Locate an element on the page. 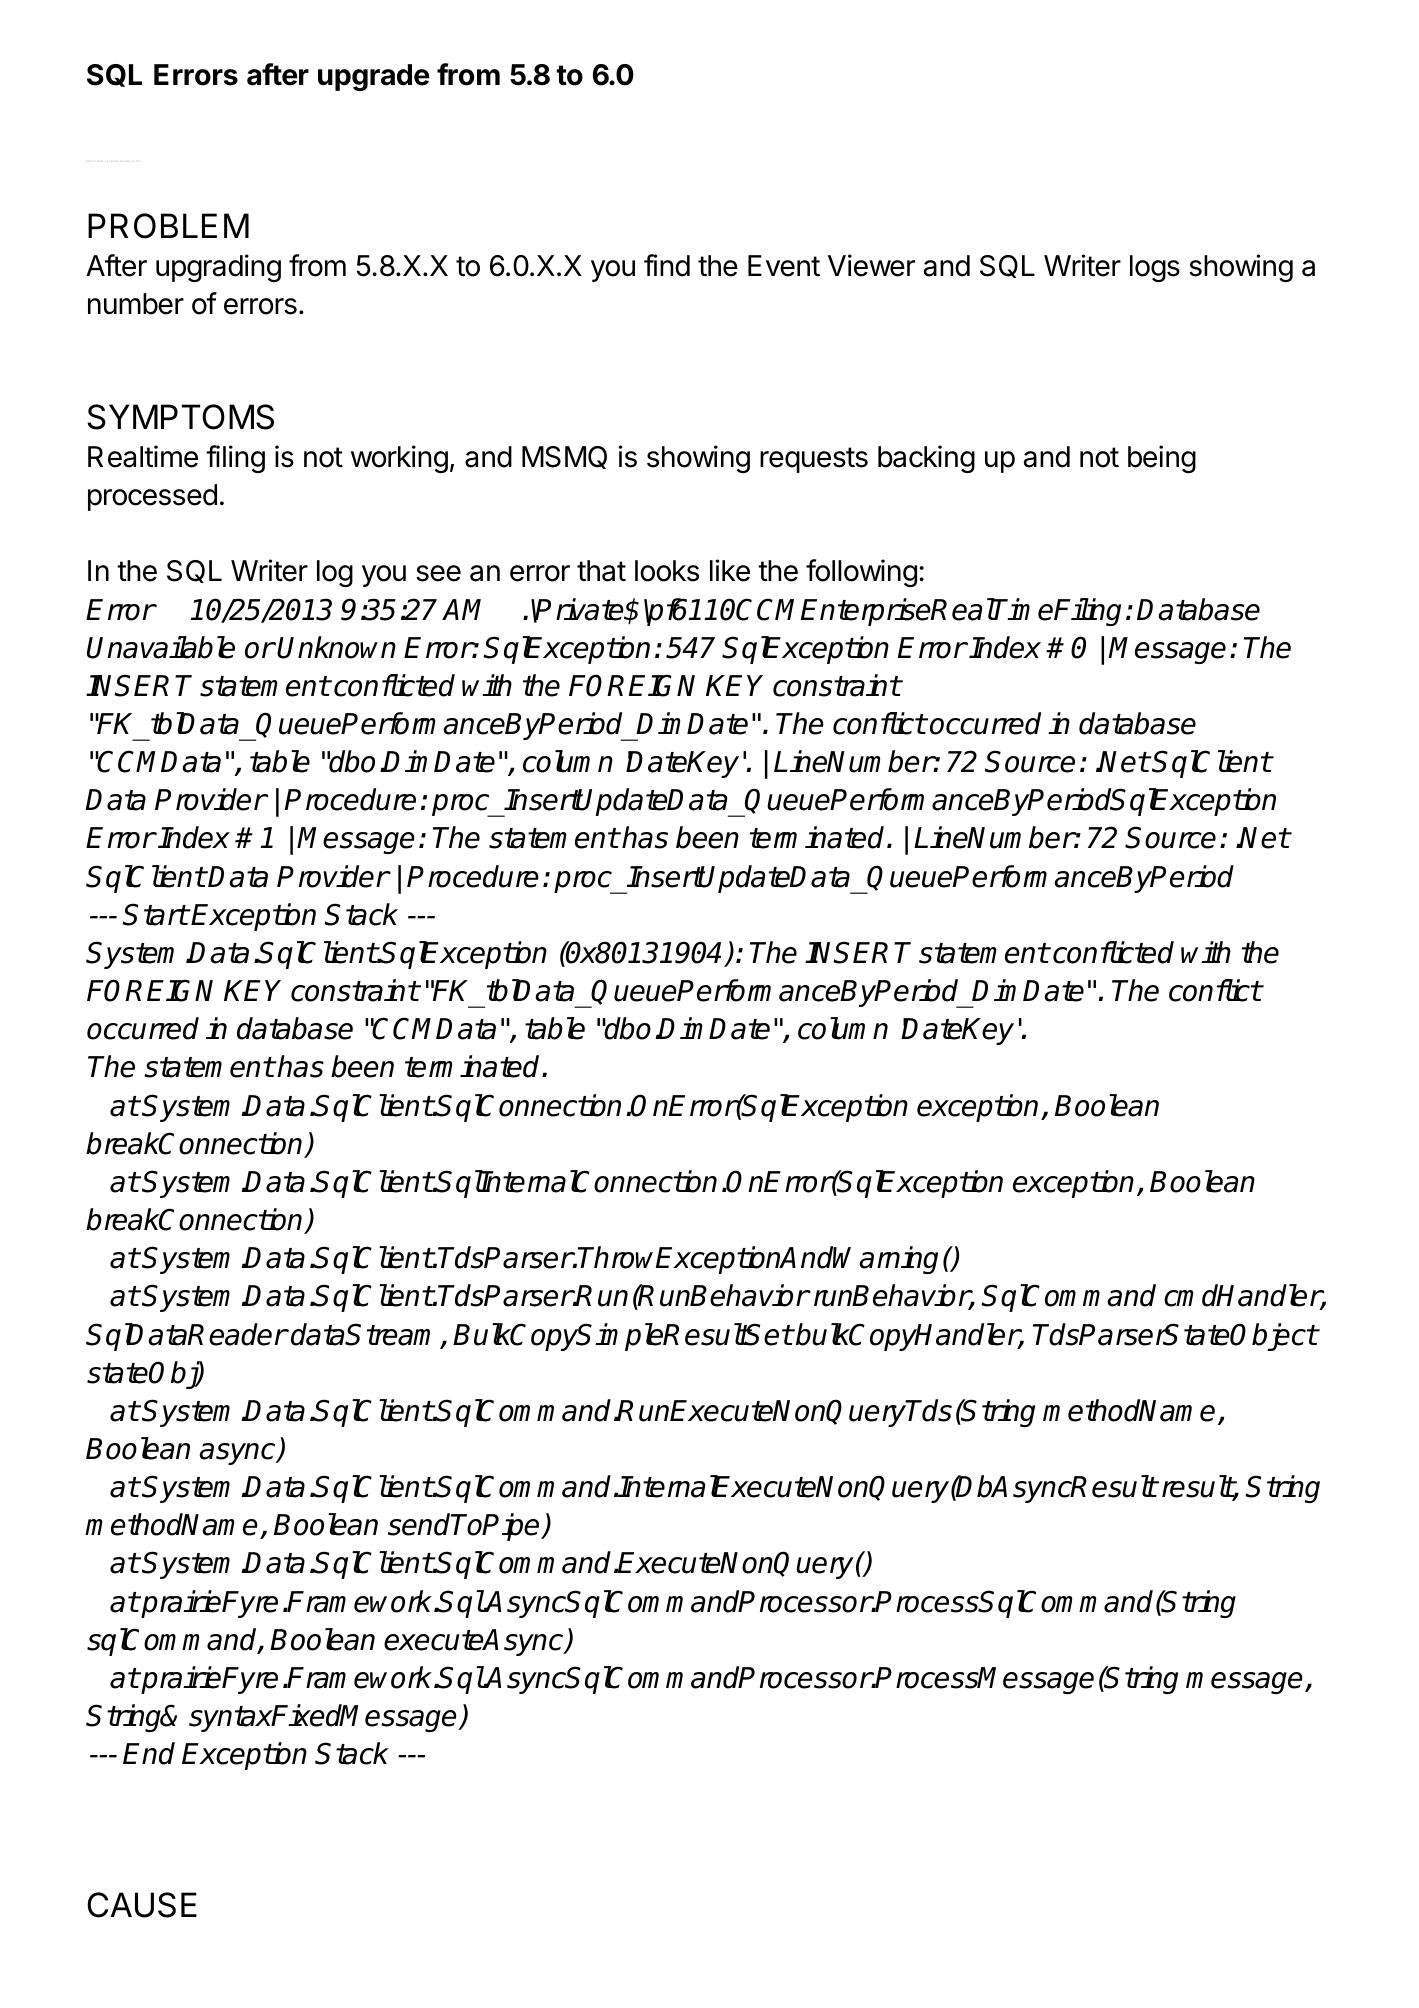  CAUSE is located at coordinates (142, 1905).
